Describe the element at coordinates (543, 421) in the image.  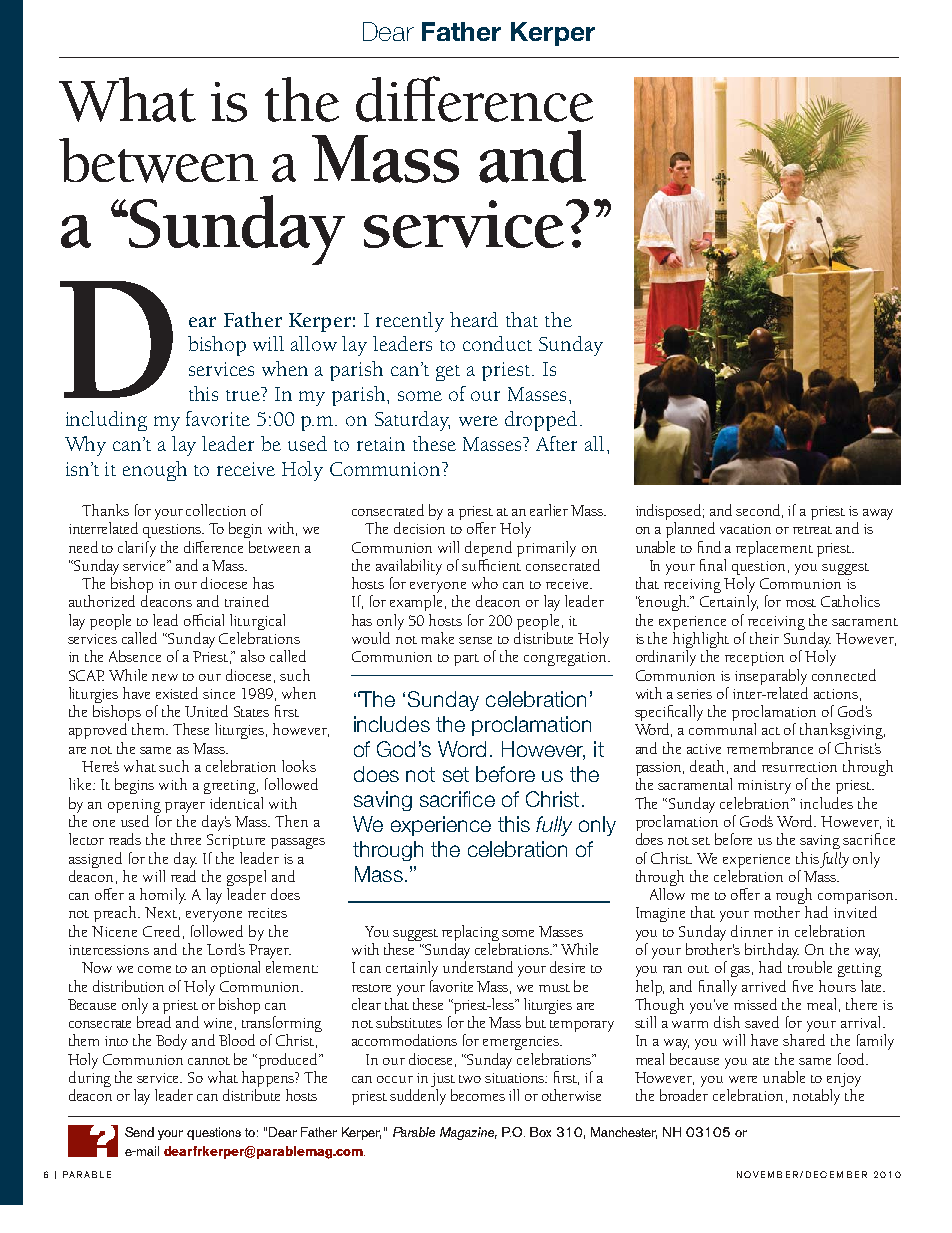
I see `dropped` at that location.
